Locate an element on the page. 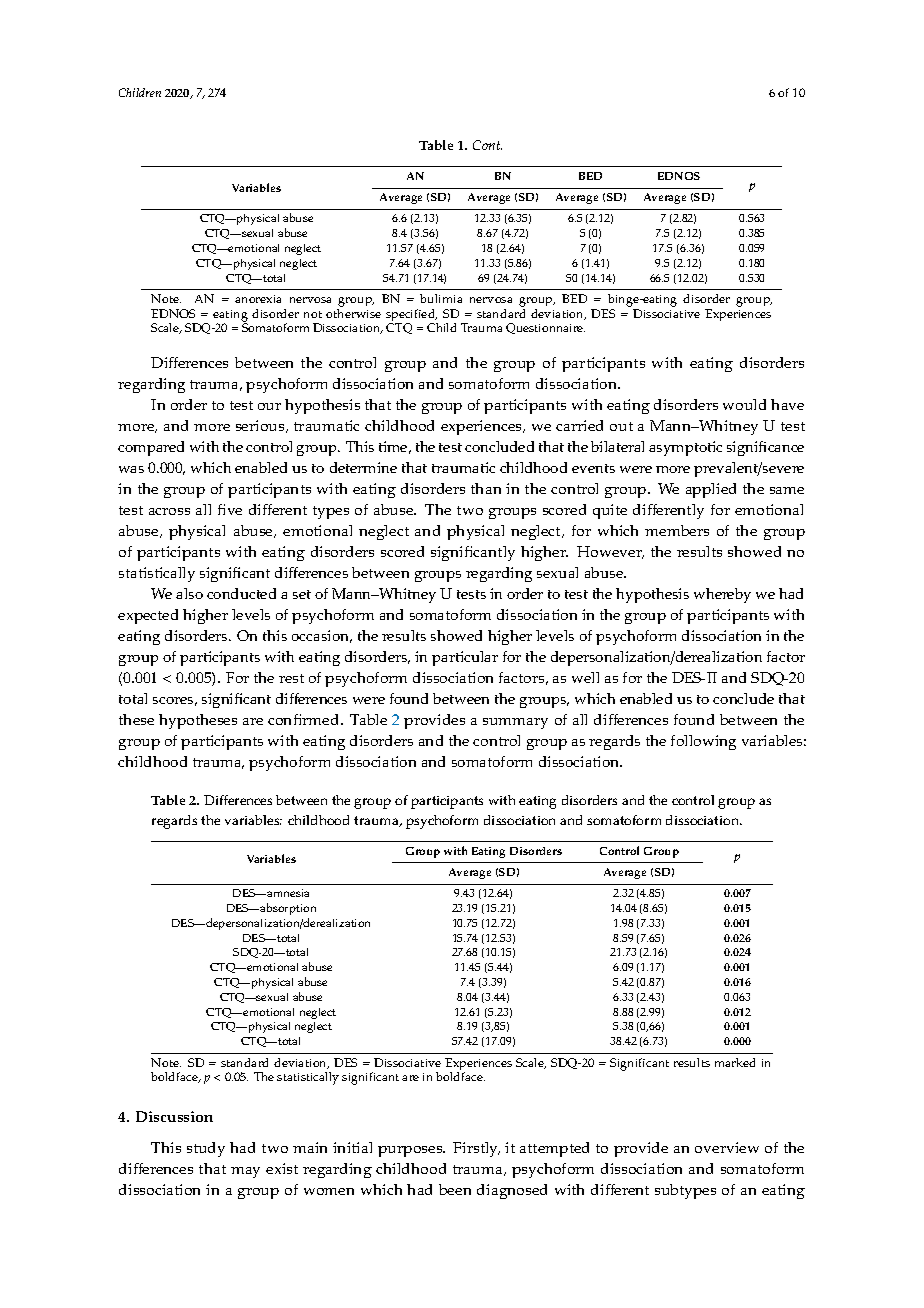  bulimia is located at coordinates (441, 298).
